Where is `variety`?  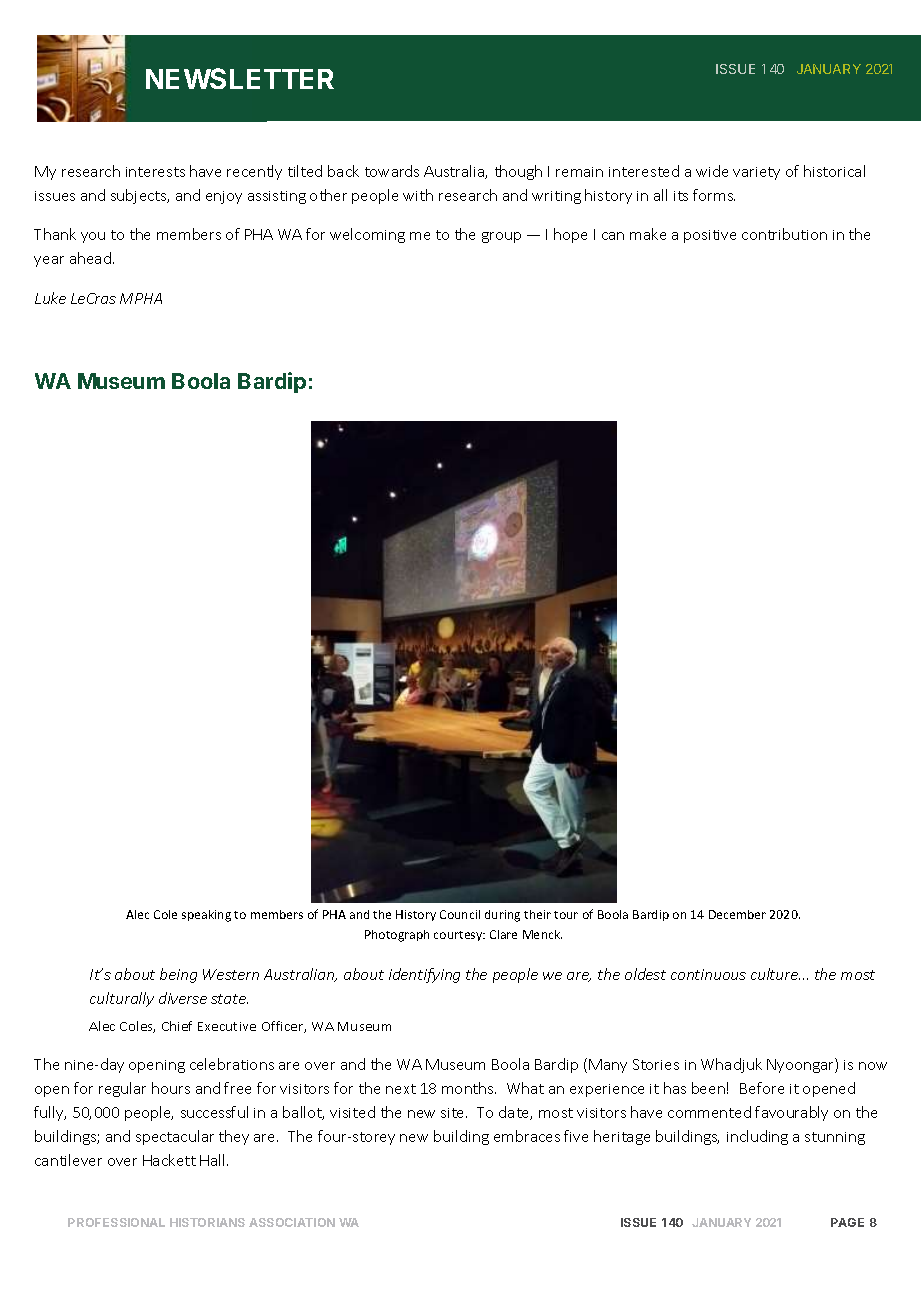
variety is located at coordinates (756, 173).
